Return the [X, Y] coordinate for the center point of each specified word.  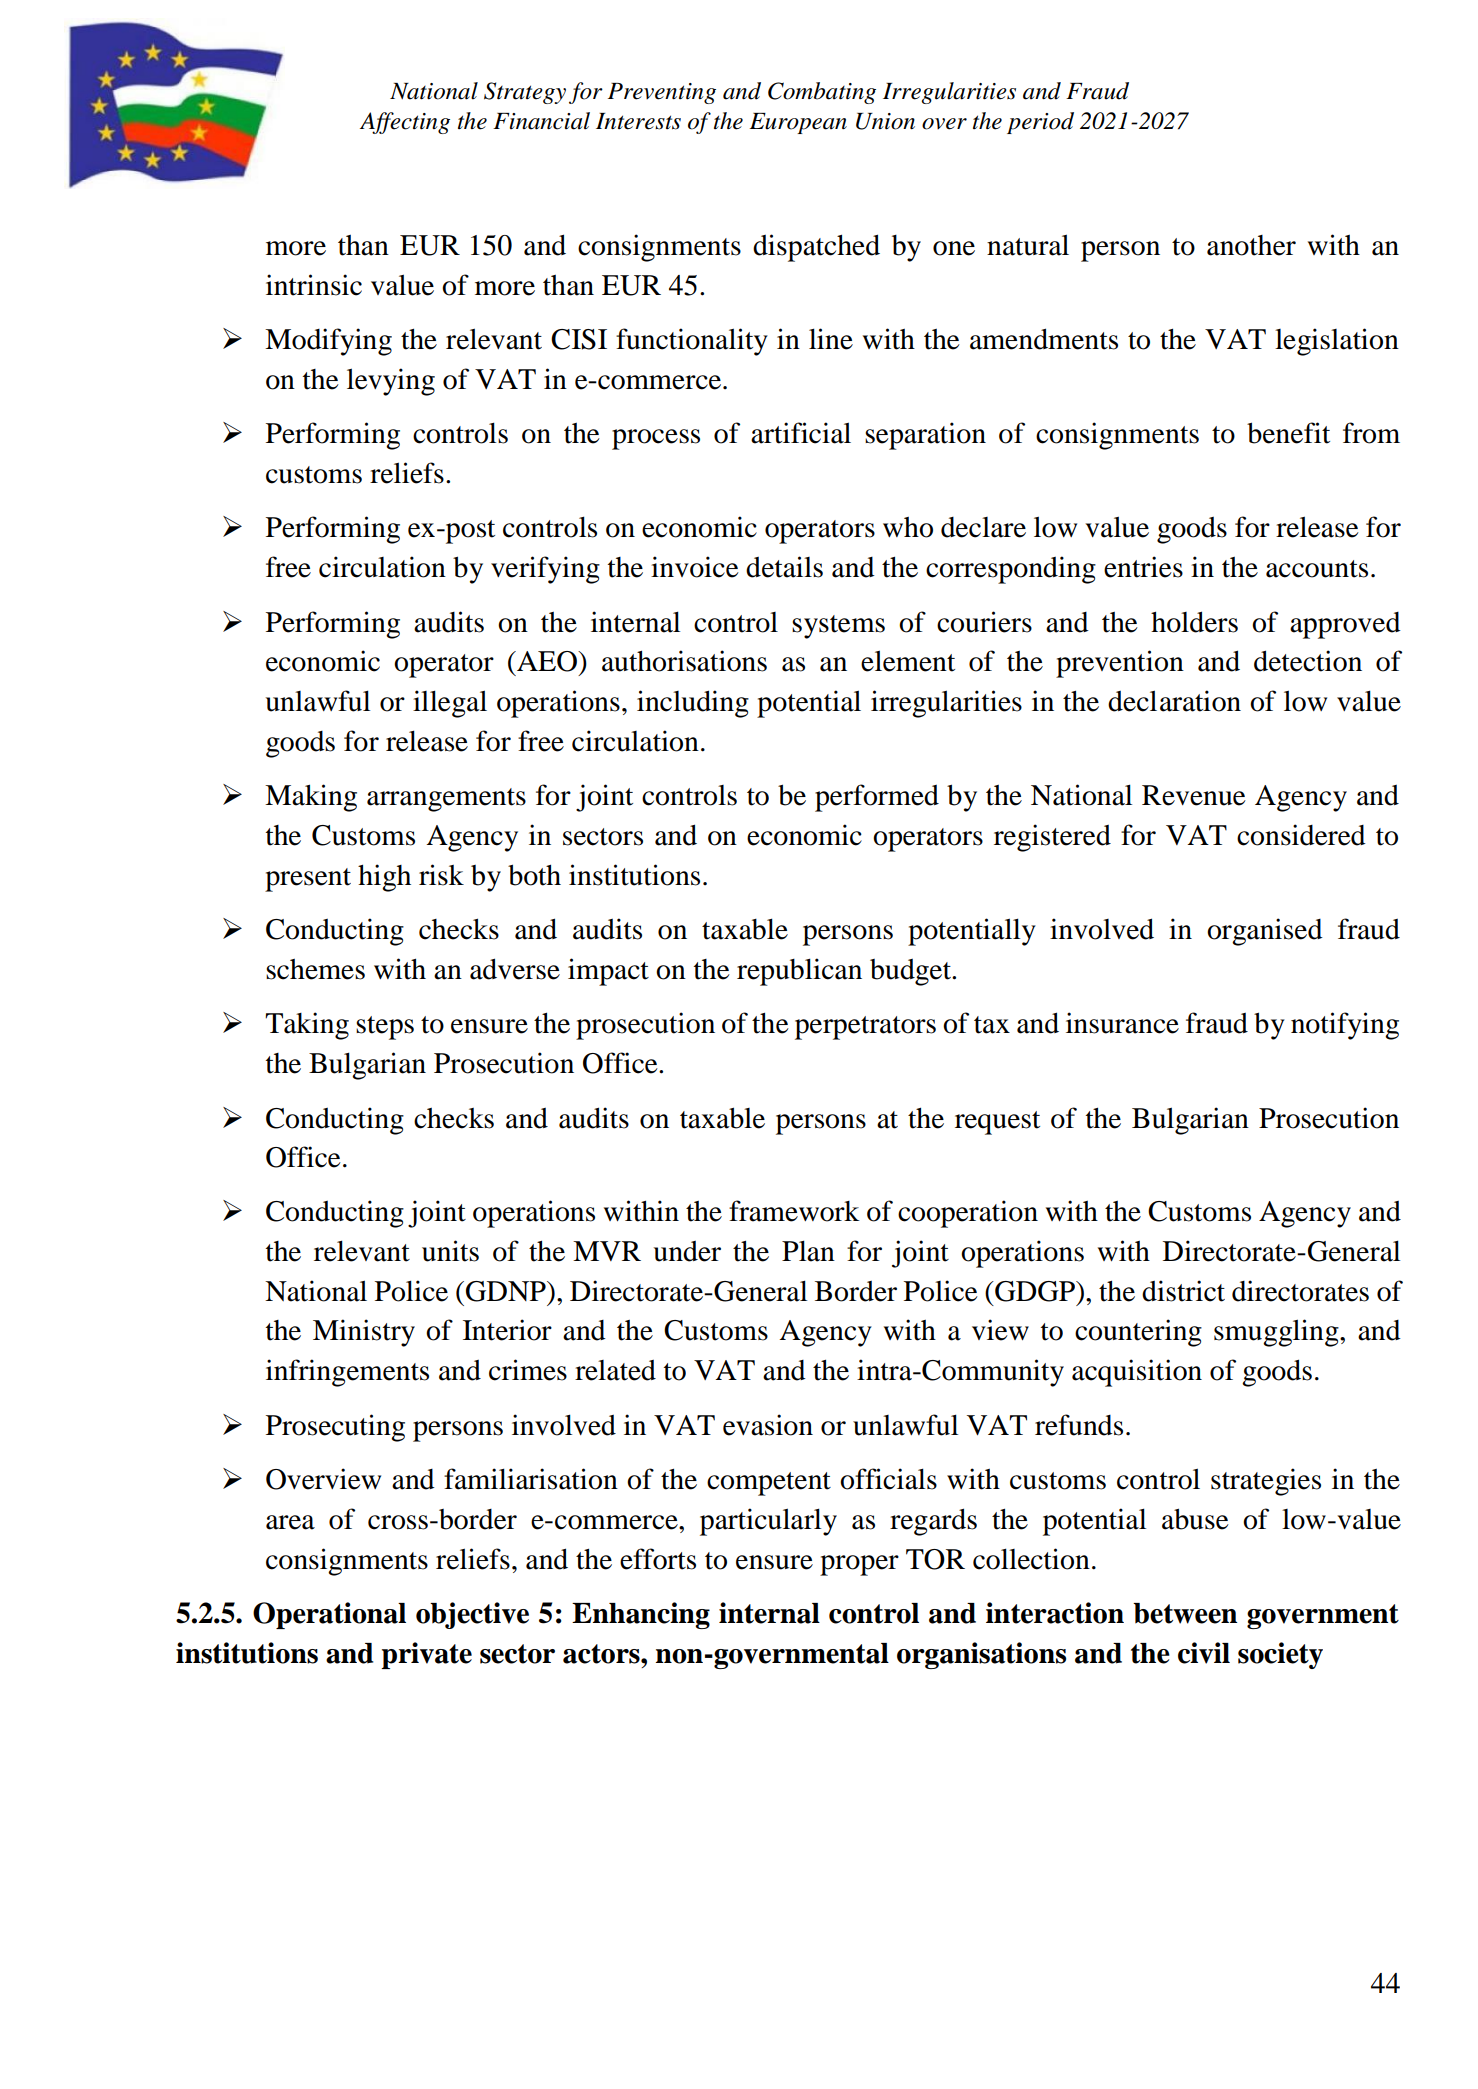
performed [877, 798]
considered [1301, 835]
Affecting [405, 123]
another [1251, 245]
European [798, 123]
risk [441, 875]
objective [472, 1615]
